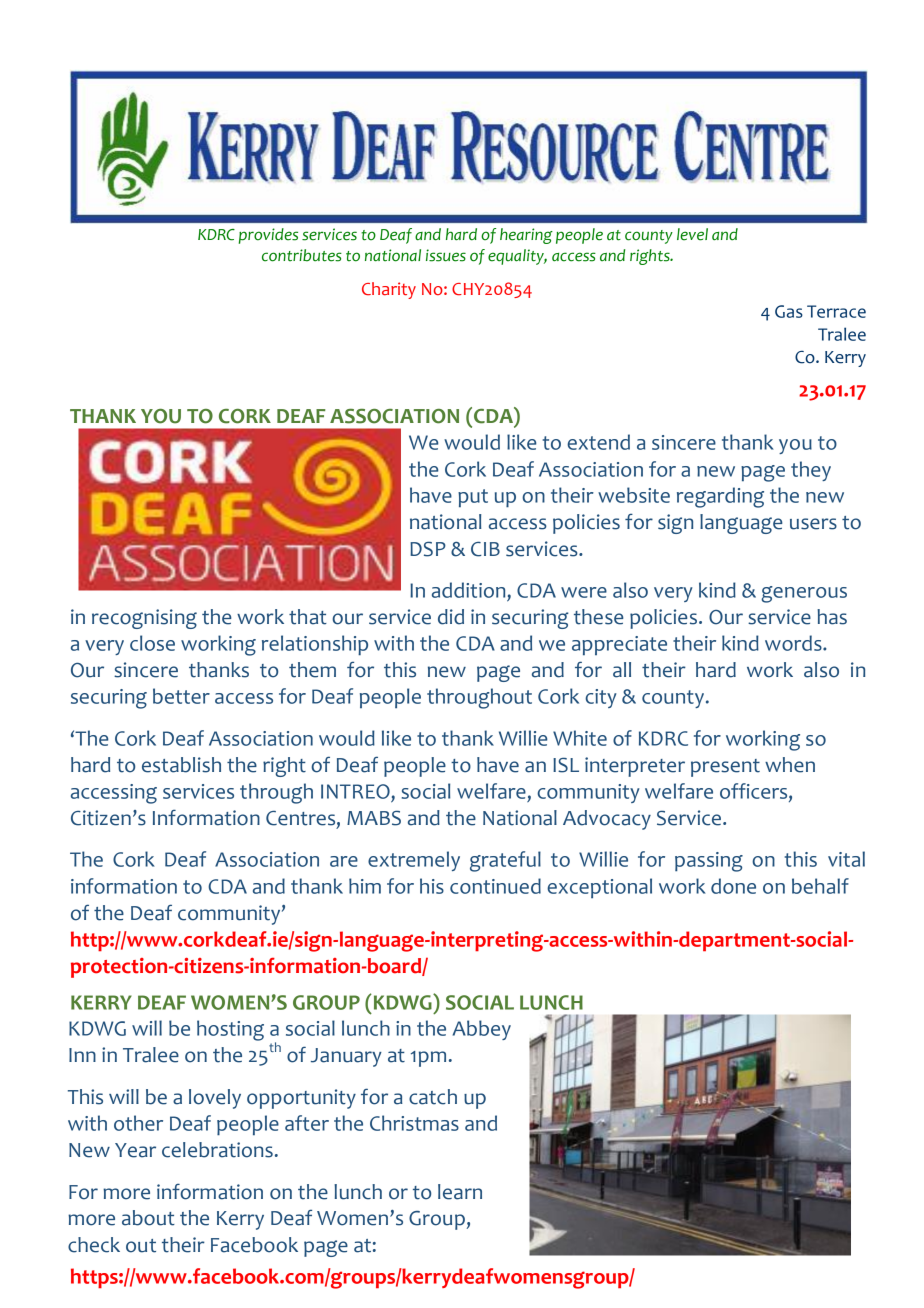 Image resolution: width=924 pixels, height=1308 pixels. I want to click on provides, so click(268, 236).
